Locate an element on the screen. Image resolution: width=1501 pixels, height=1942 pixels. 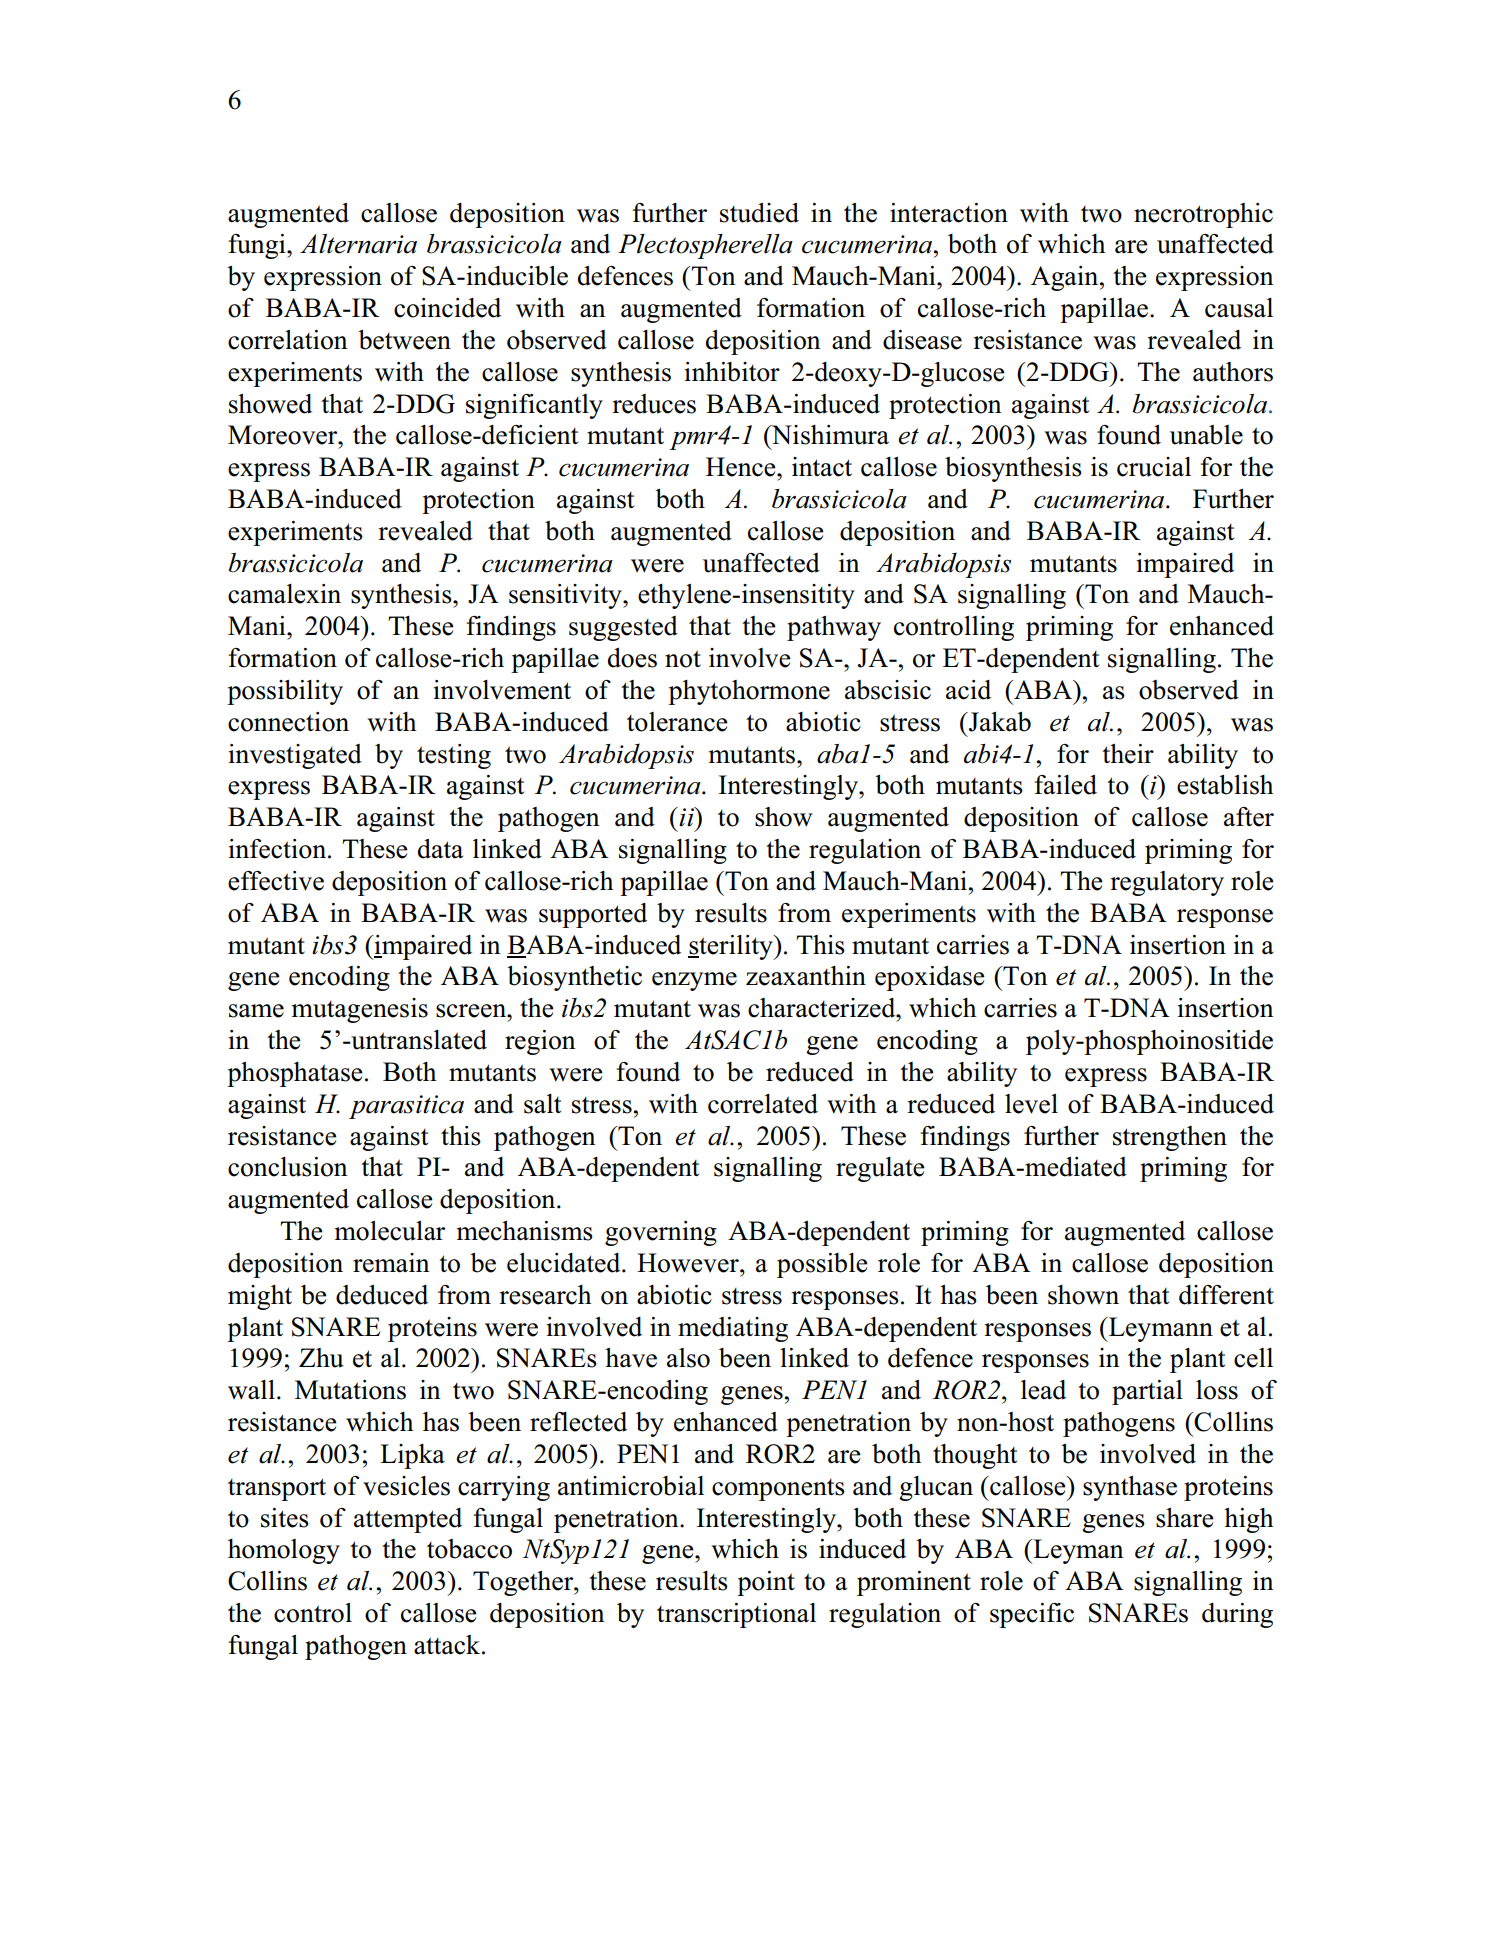
specific is located at coordinates (1032, 1615).
